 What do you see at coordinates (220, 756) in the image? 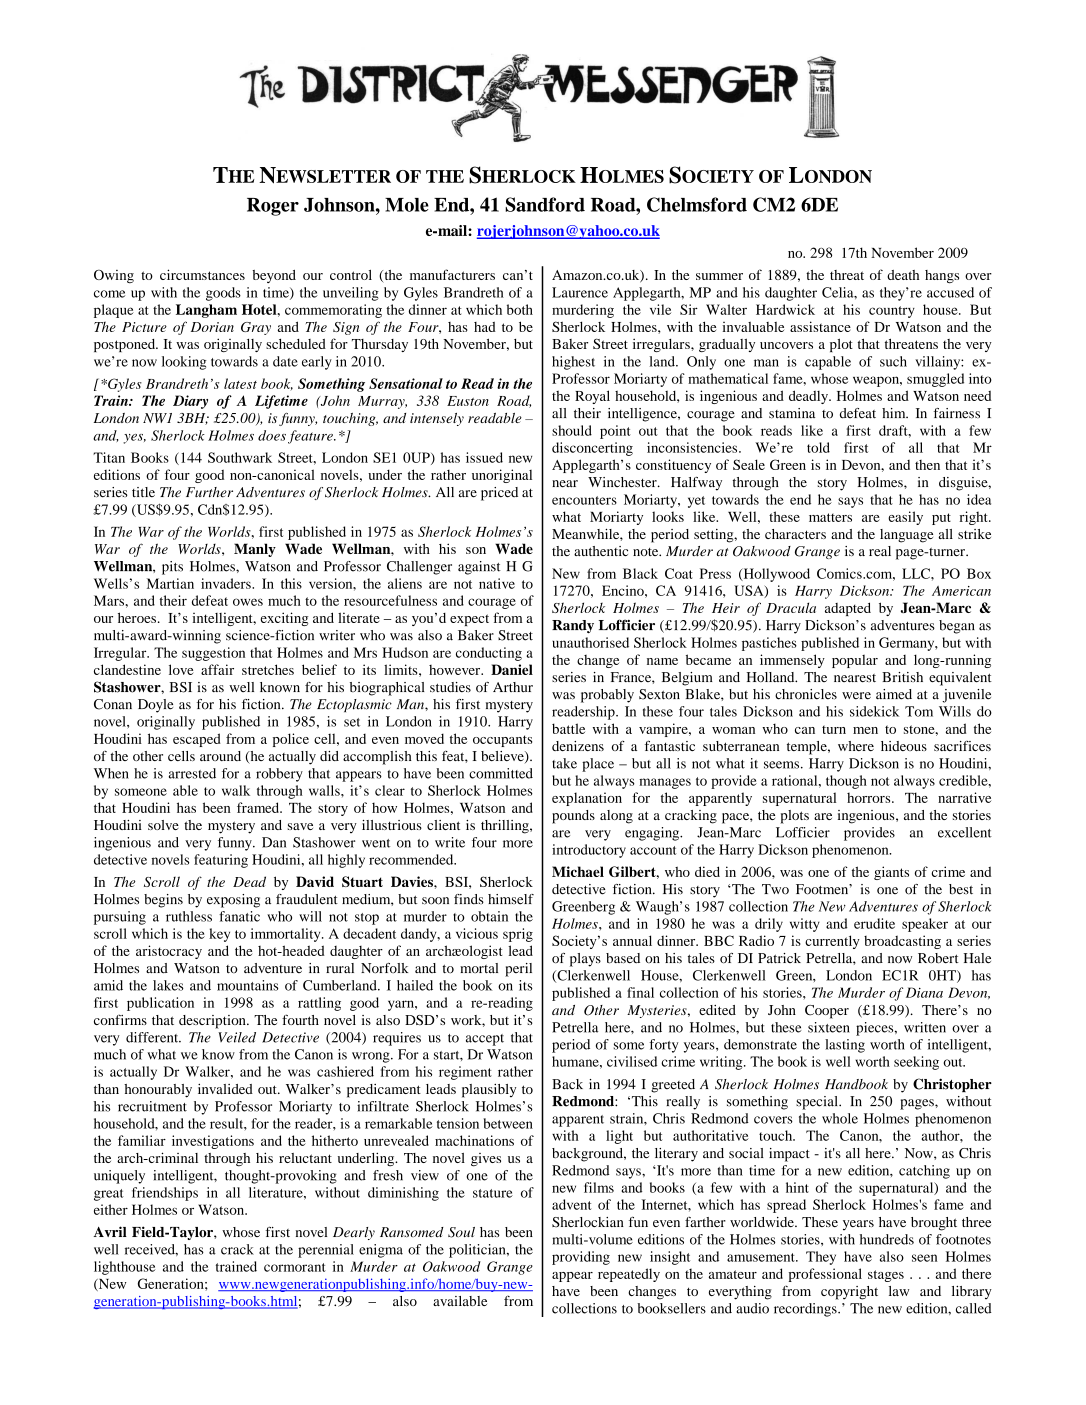
I see `around` at bounding box center [220, 756].
